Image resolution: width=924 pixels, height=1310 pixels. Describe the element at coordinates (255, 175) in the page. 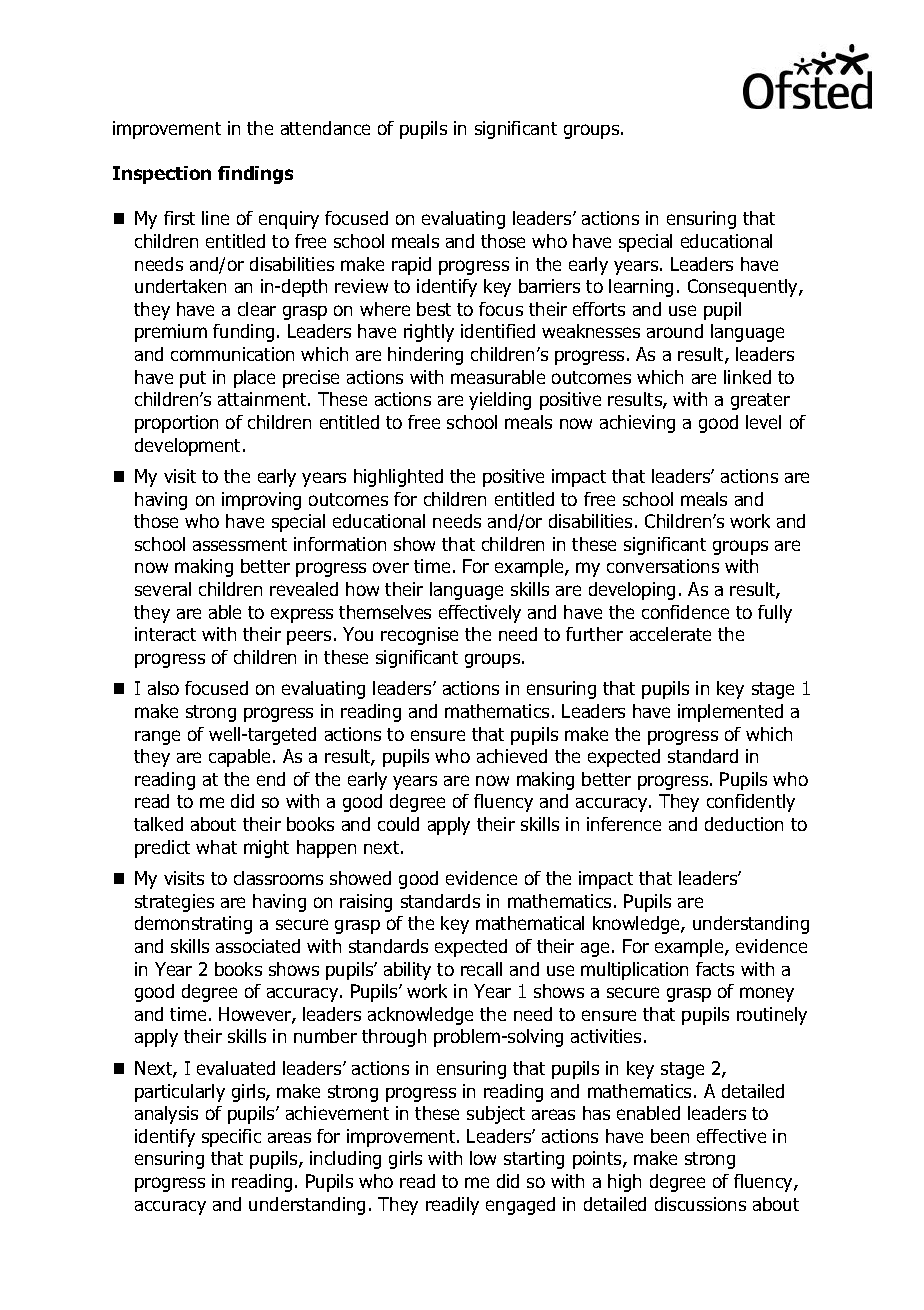

I see `findings` at that location.
